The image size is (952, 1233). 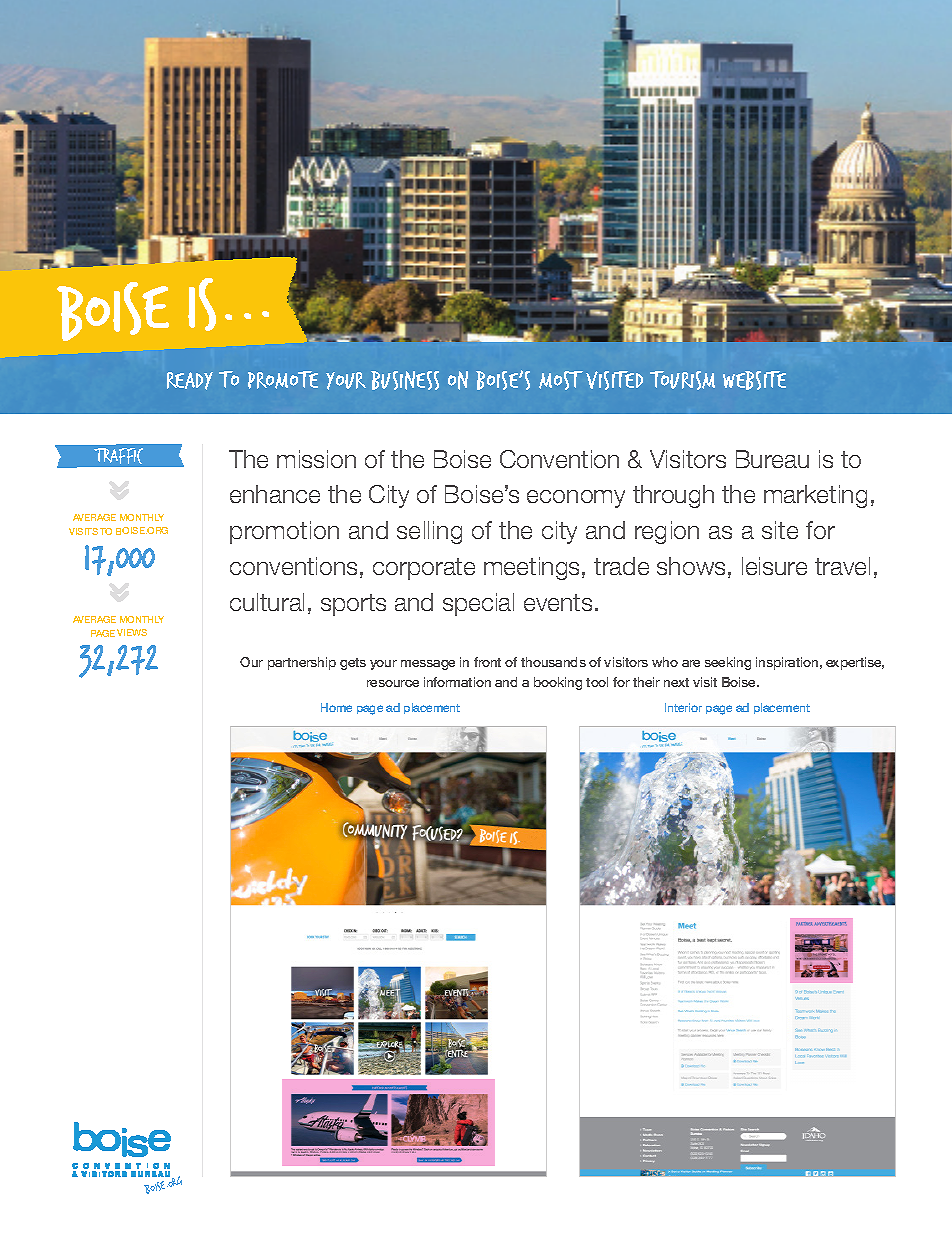 What do you see at coordinates (190, 381) in the document?
I see `ready` at bounding box center [190, 381].
